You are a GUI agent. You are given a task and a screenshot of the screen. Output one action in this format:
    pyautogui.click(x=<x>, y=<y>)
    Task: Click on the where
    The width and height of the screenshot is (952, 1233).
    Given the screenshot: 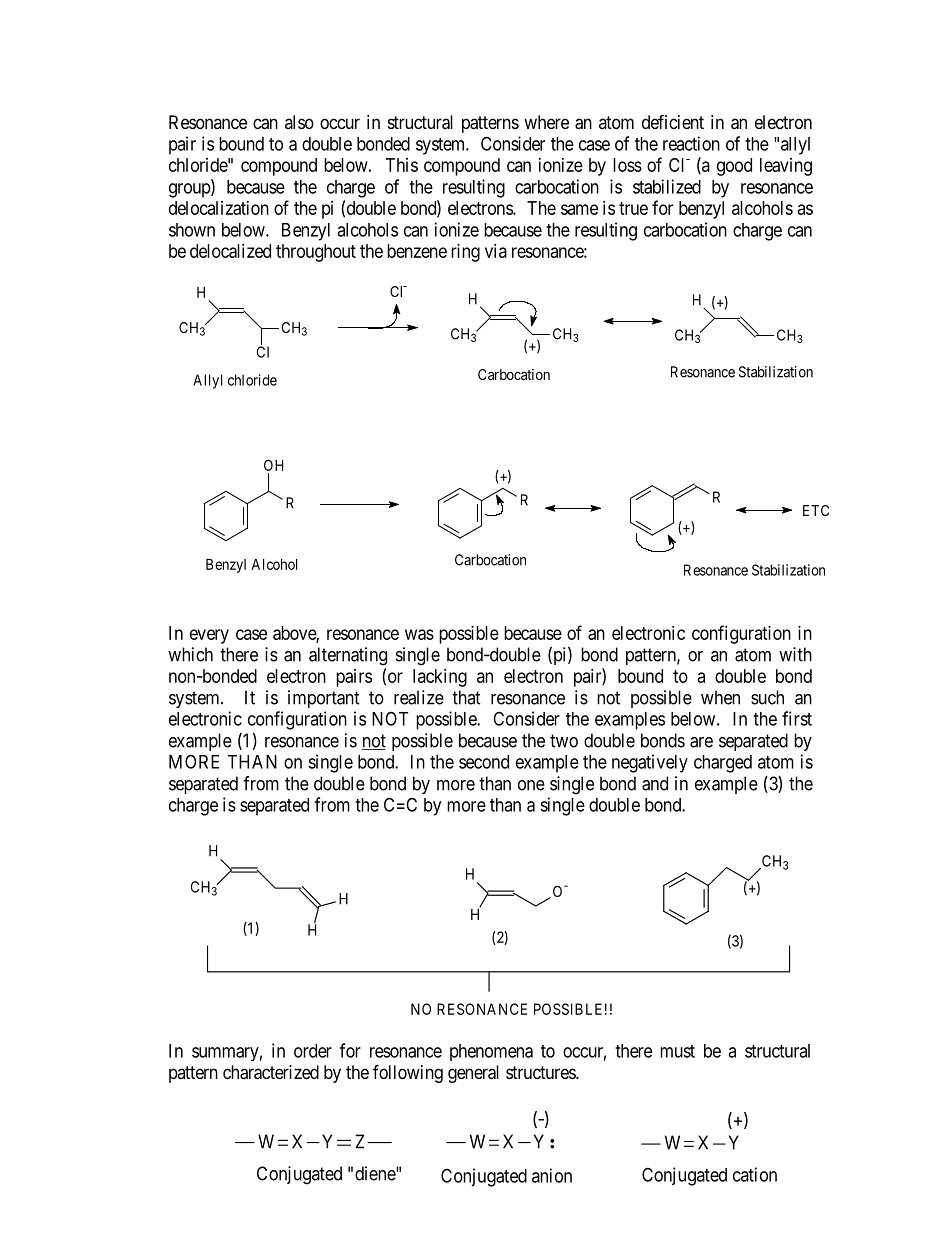 What is the action you would take?
    pyautogui.click(x=546, y=122)
